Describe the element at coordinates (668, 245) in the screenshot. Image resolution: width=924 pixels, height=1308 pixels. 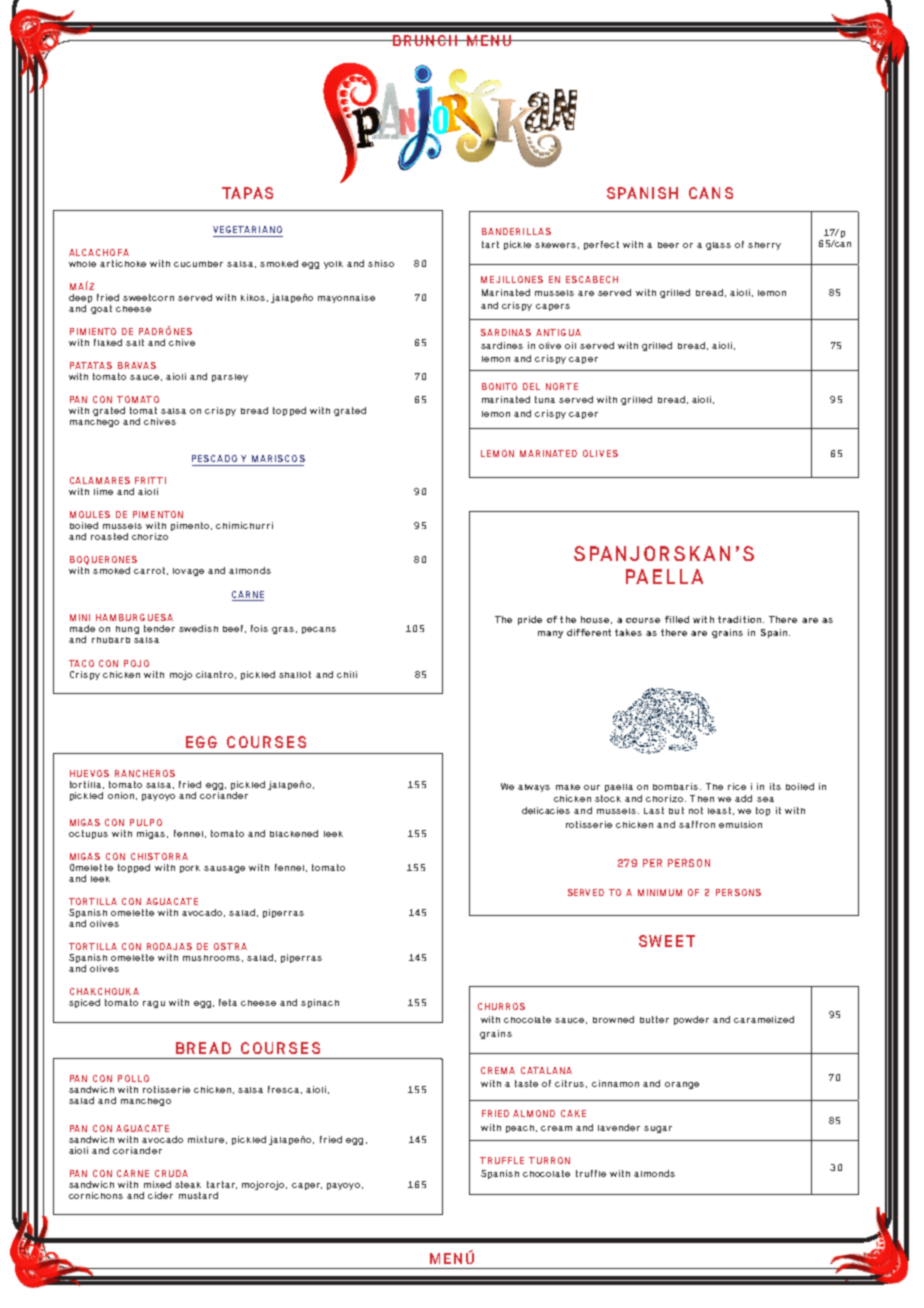
I see `beer` at that location.
